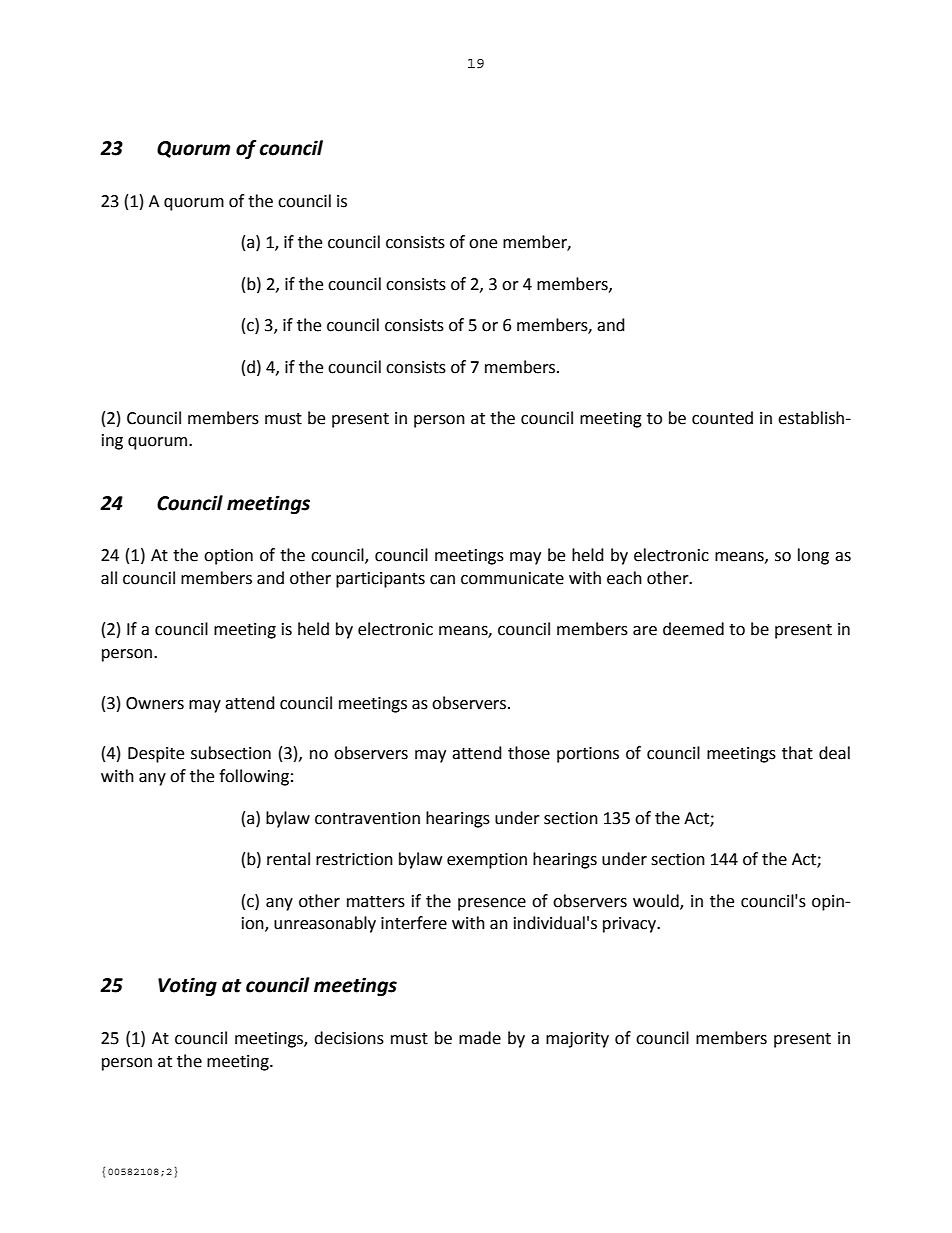 This document has height=1233, width=952. I want to click on deemed, so click(693, 629).
